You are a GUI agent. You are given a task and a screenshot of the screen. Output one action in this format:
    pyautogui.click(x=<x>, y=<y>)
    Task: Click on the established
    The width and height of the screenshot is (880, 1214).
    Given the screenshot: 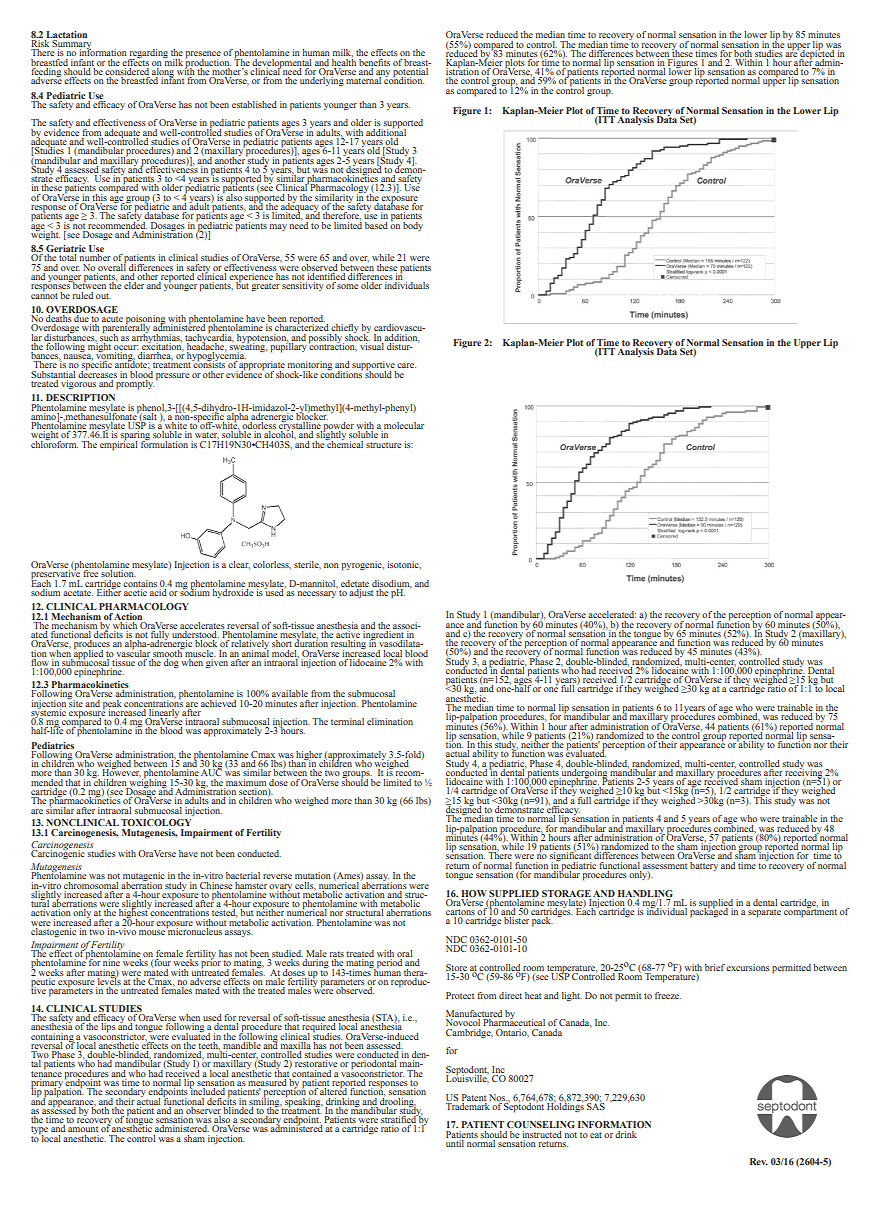 What is the action you would take?
    pyautogui.click(x=254, y=104)
